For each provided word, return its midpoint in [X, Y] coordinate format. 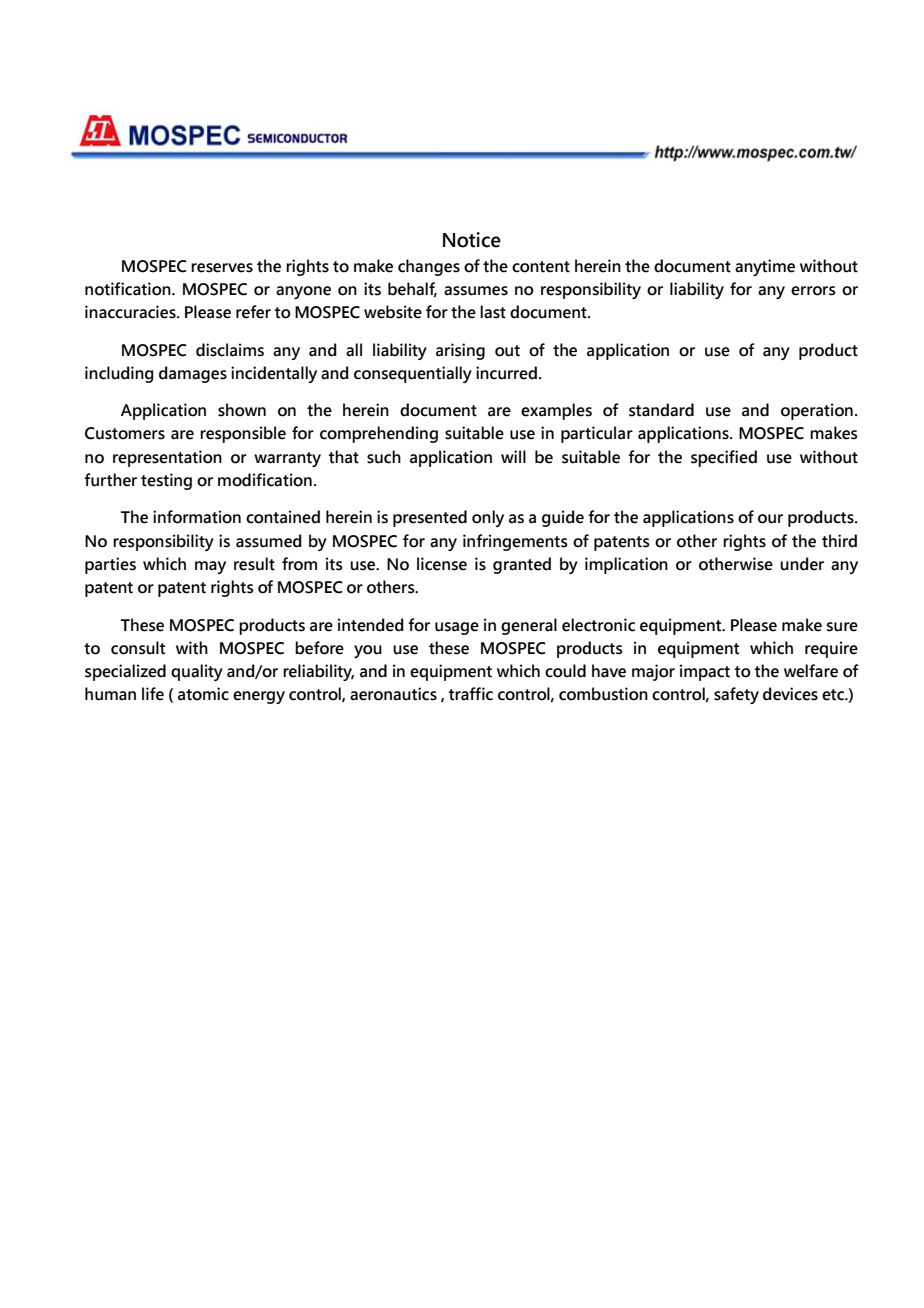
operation [817, 411]
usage [457, 628]
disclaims [230, 350]
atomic [203, 694]
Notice [472, 240]
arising [460, 351]
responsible [243, 434]
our [770, 519]
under [802, 564]
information [197, 517]
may [210, 567]
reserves [222, 268]
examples [556, 411]
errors [813, 291]
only [488, 518]
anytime [765, 267]
